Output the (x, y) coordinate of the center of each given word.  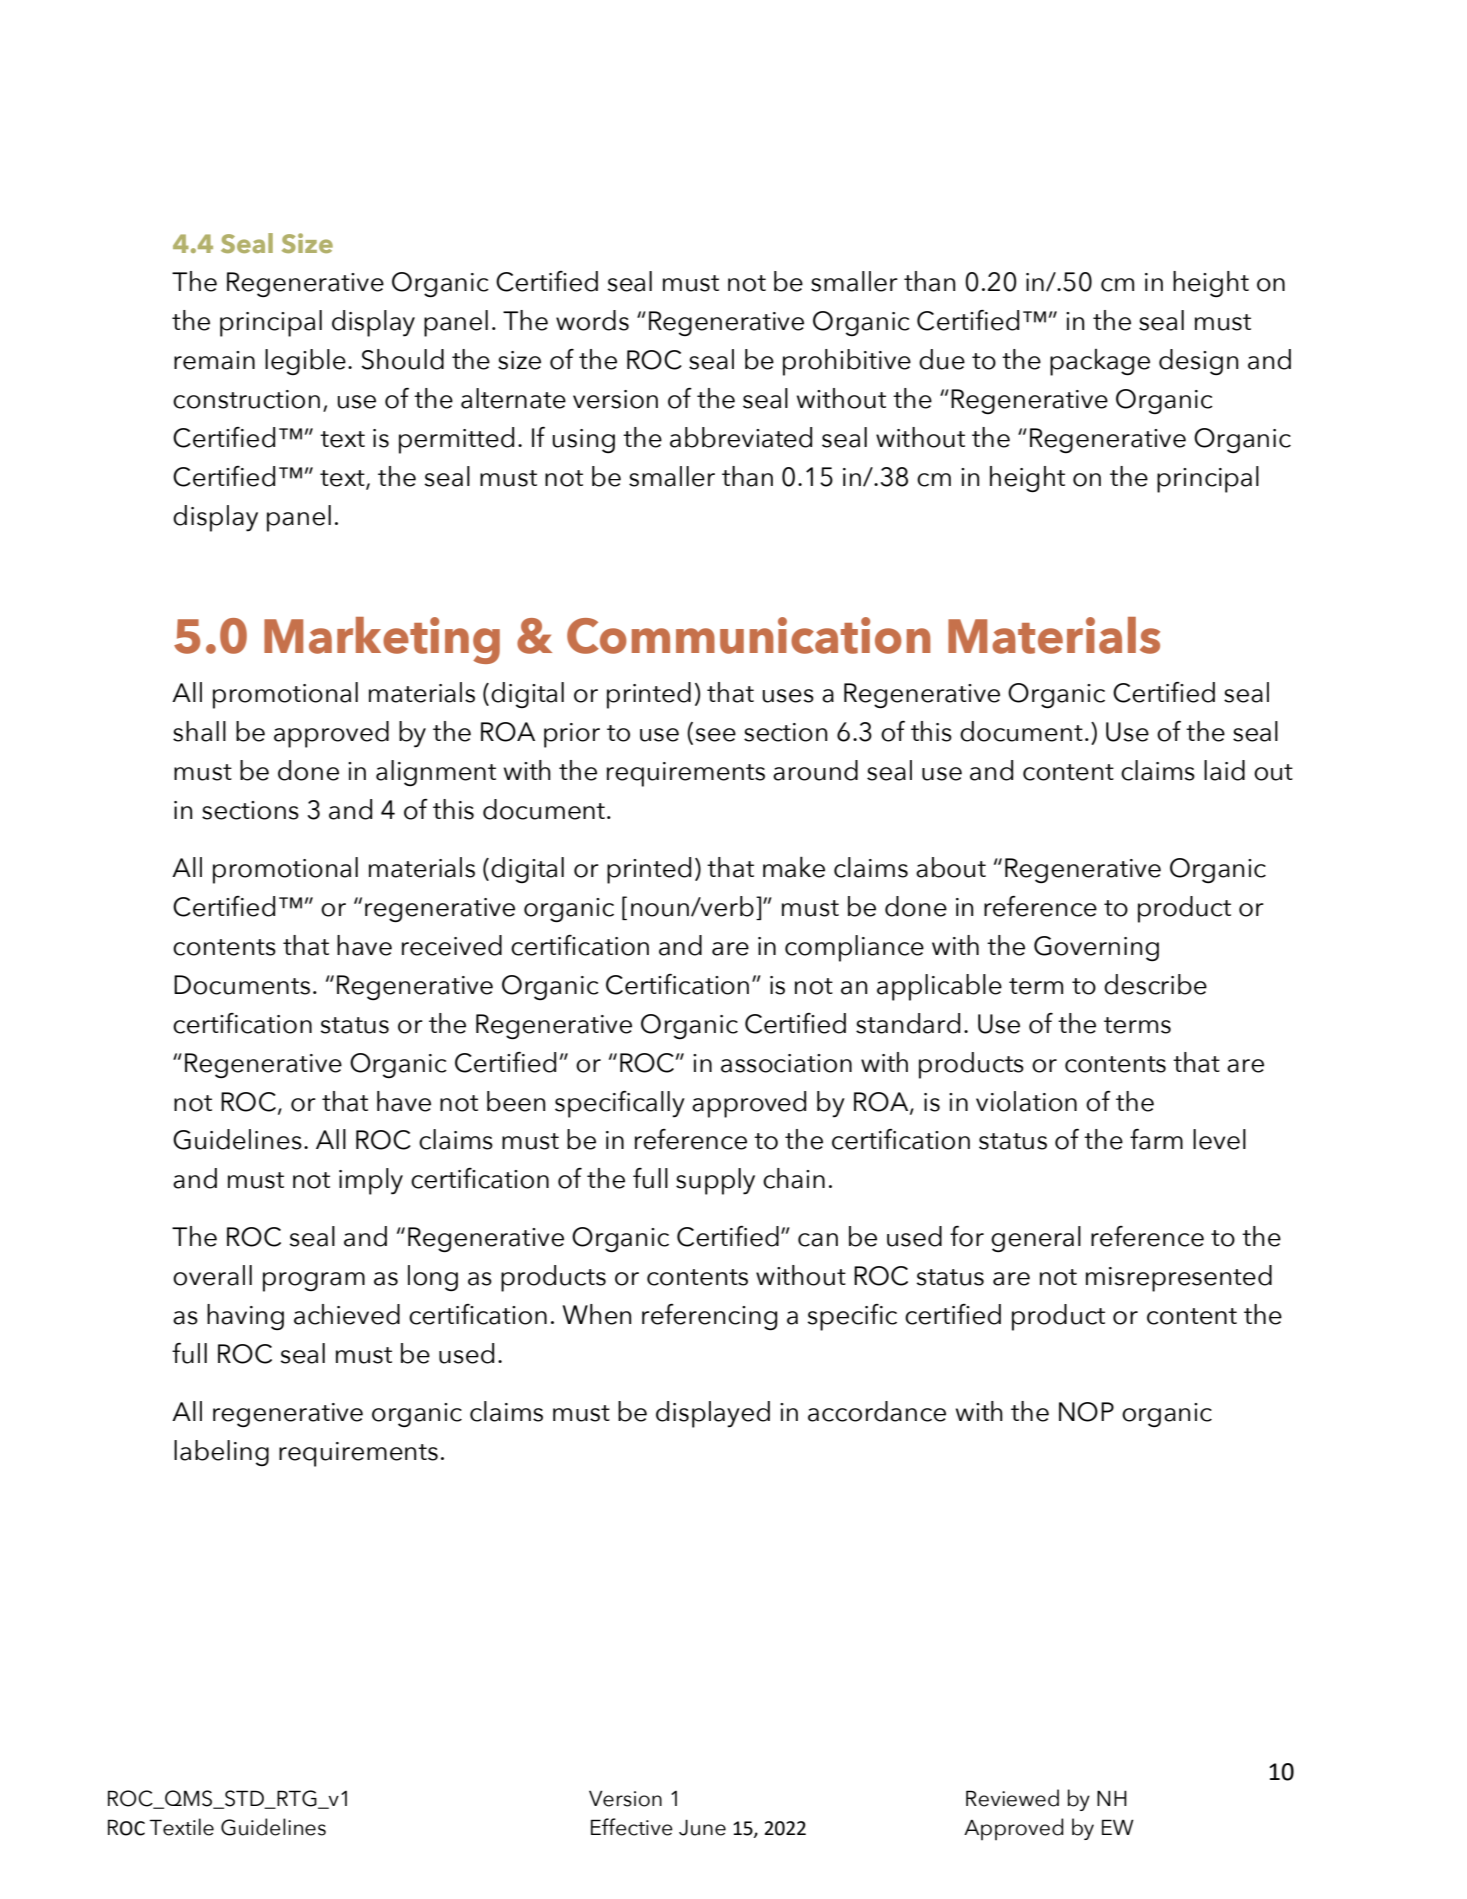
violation (1026, 1101)
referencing (709, 1317)
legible (305, 362)
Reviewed (1012, 1798)
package (1100, 362)
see (715, 735)
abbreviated (741, 437)
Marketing (382, 640)
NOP (1086, 1412)
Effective (632, 1827)
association (786, 1063)
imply (371, 1181)
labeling (221, 1453)
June (702, 1828)
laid (1224, 770)
